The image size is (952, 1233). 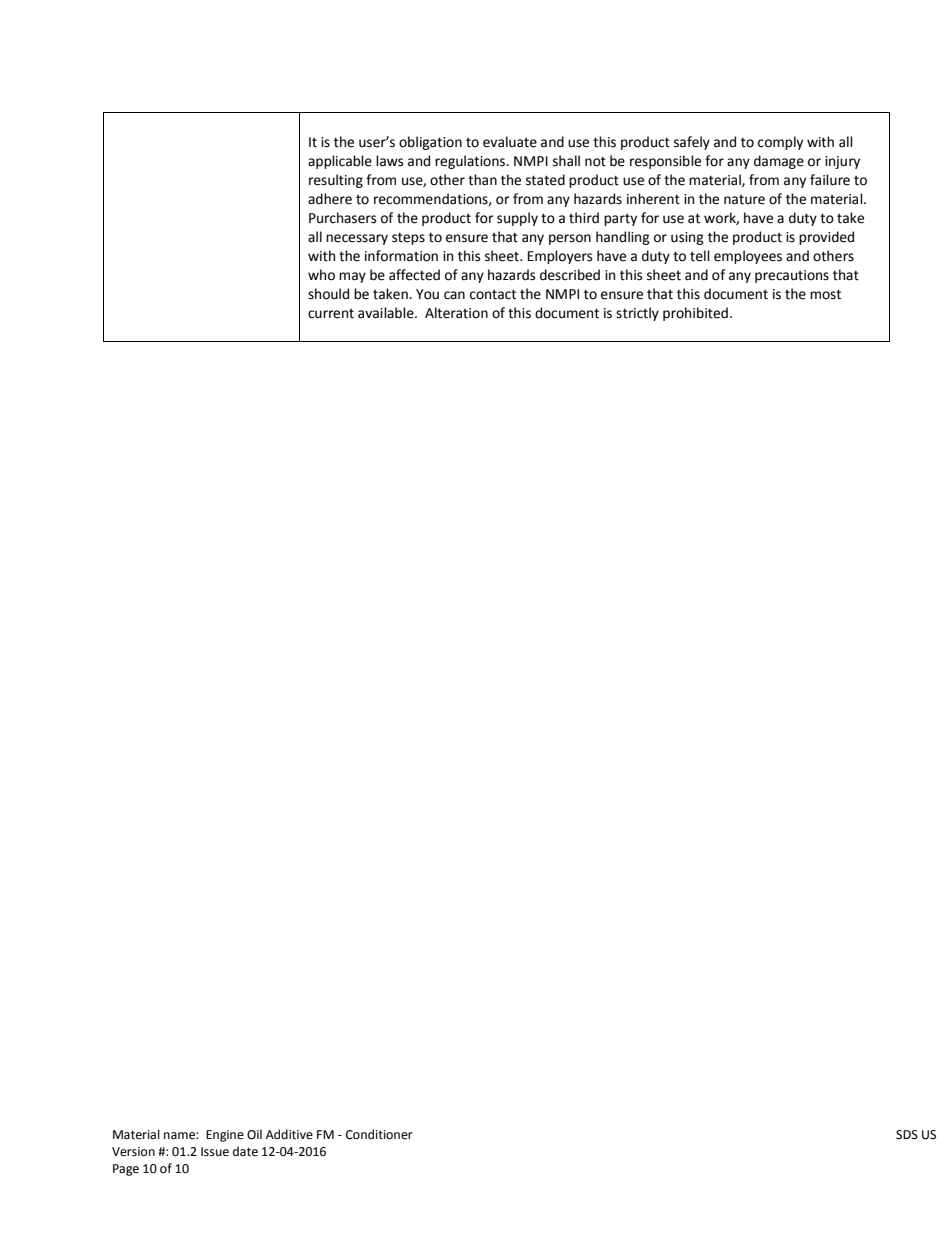 I want to click on failure, so click(x=830, y=180).
